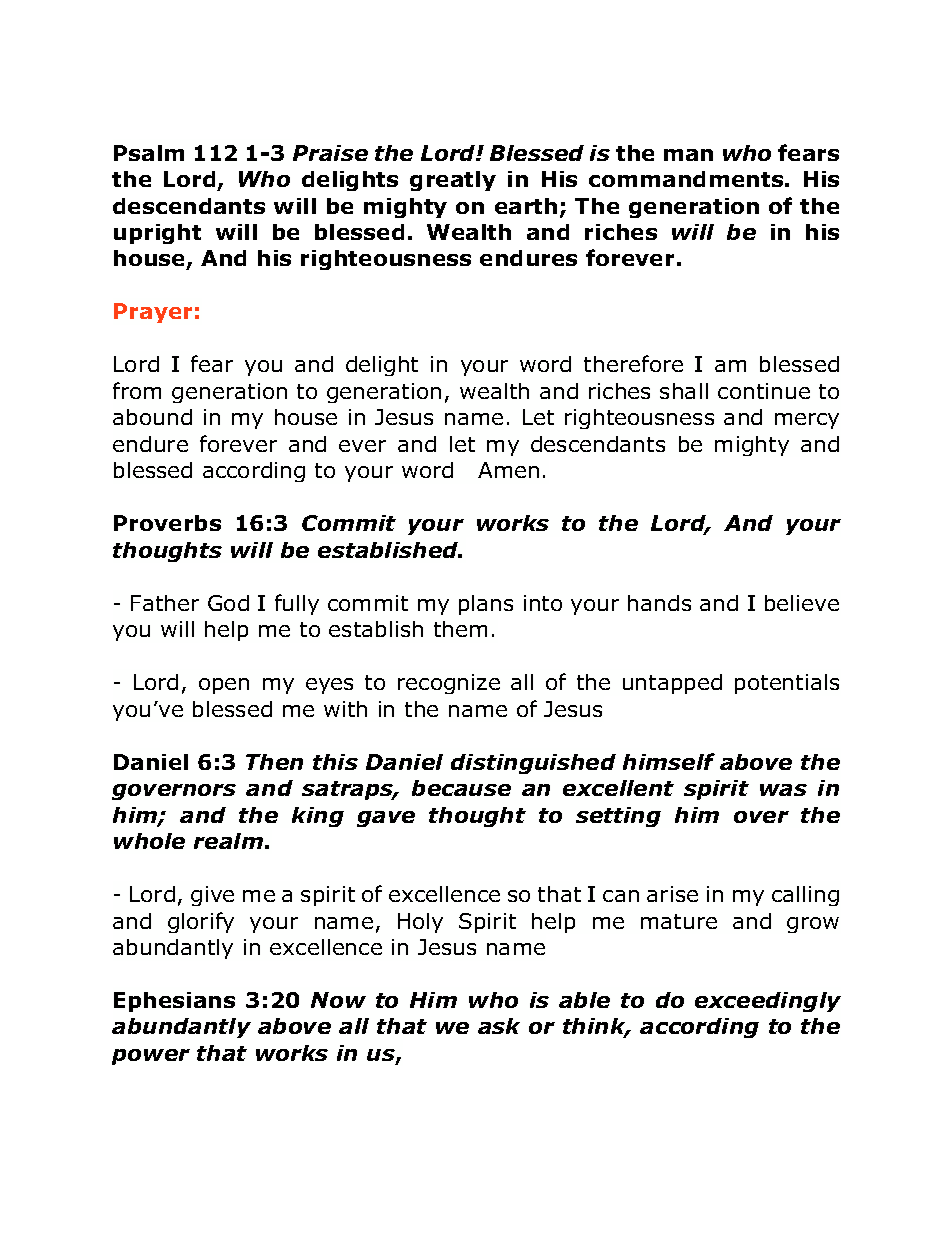 Image resolution: width=952 pixels, height=1233 pixels. I want to click on greatly, so click(453, 181).
